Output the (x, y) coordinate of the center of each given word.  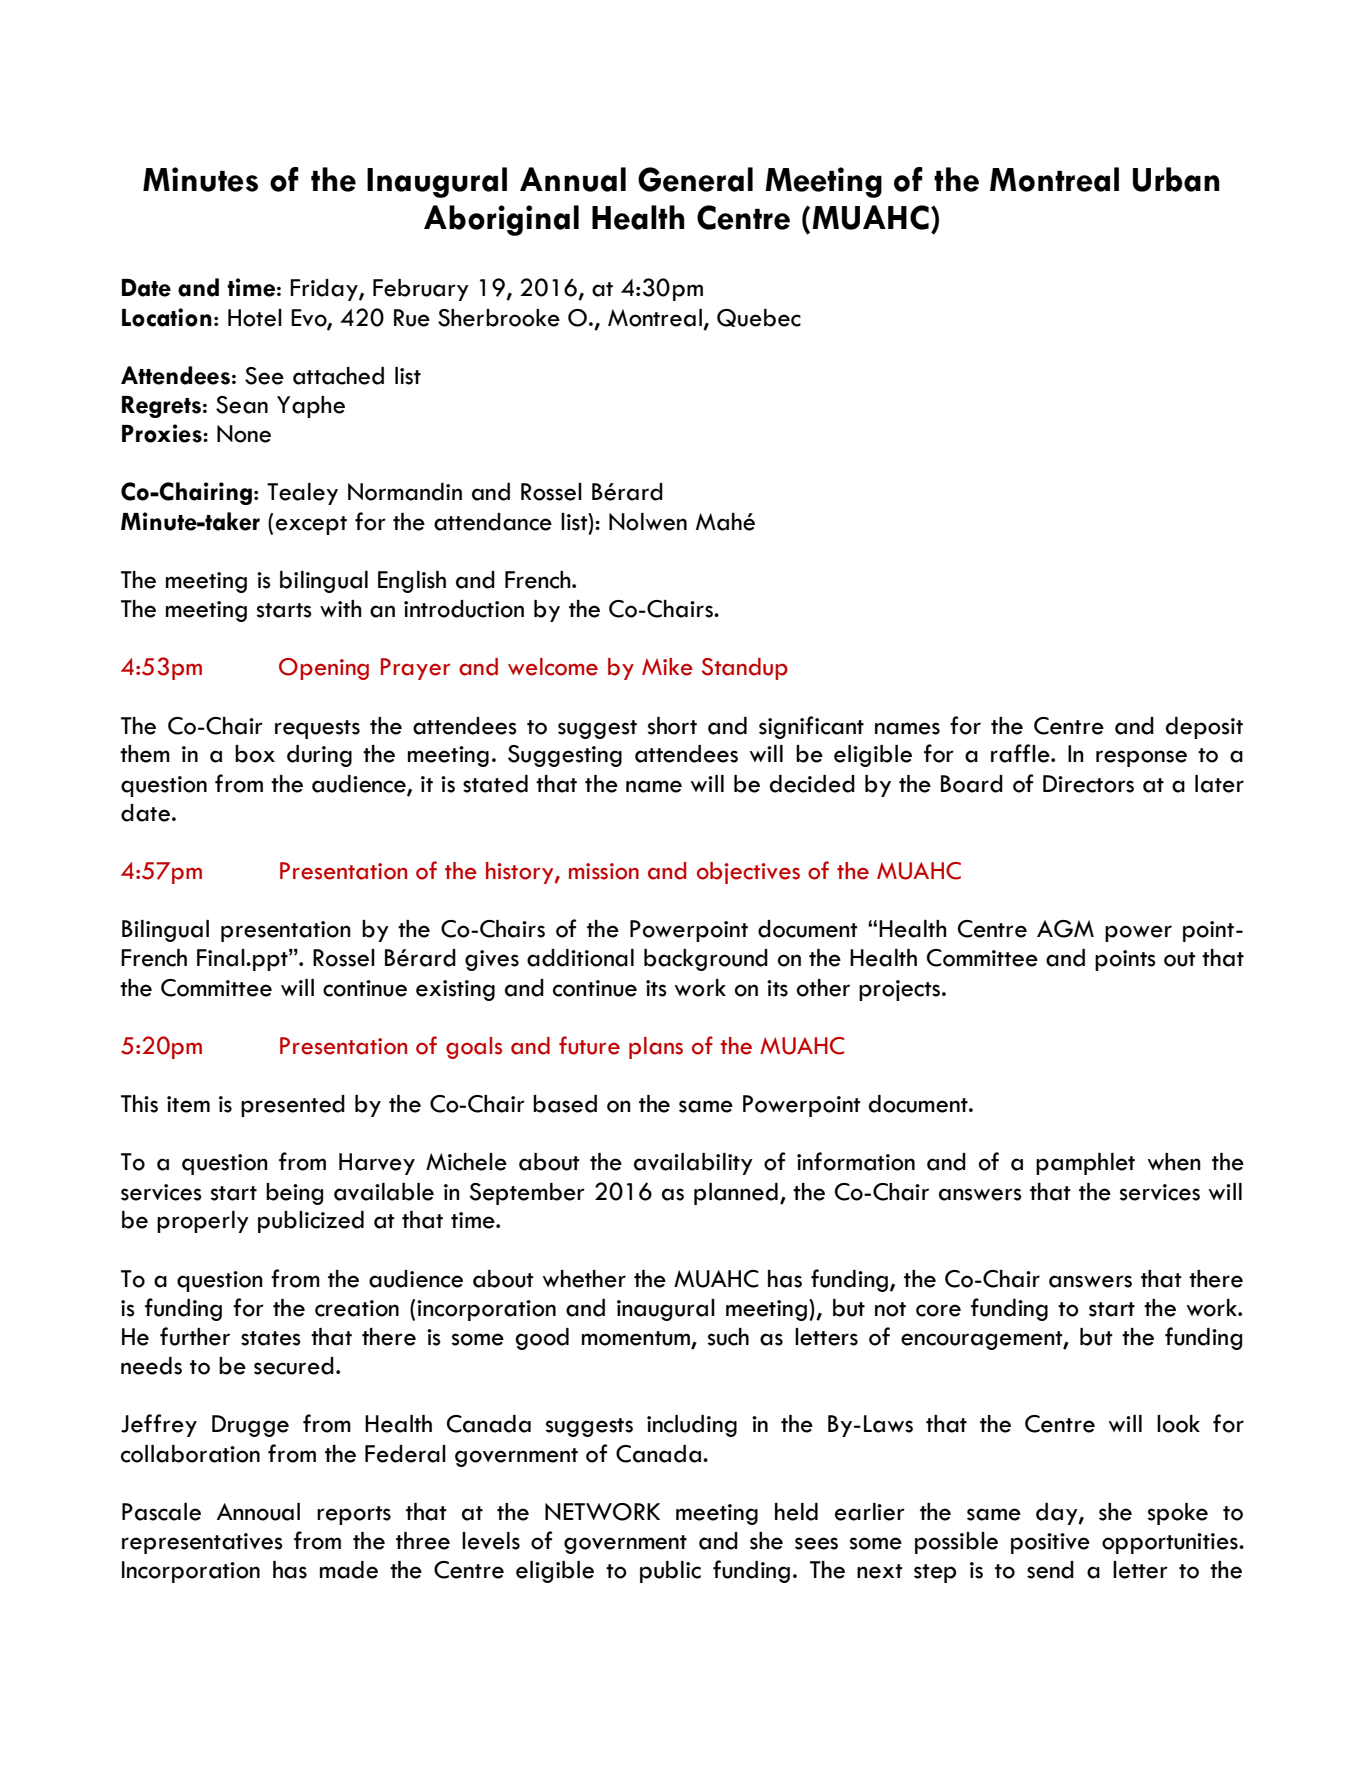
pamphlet (1085, 1164)
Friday (325, 290)
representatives (202, 1543)
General (695, 179)
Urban (1176, 179)
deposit (1204, 728)
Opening (324, 669)
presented (293, 1106)
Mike (667, 667)
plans (656, 1048)
